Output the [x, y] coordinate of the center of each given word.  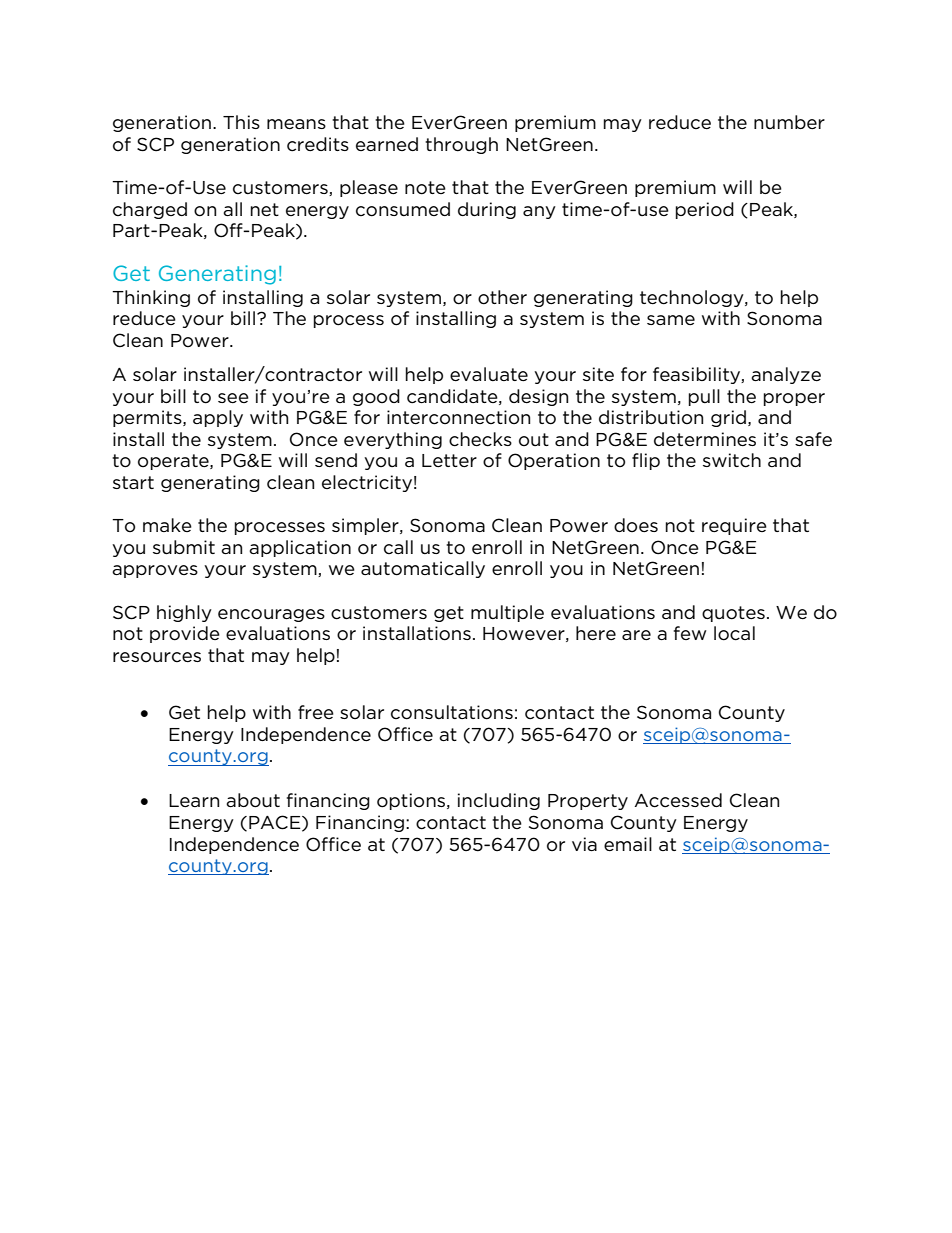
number [789, 122]
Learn [194, 801]
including [499, 801]
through [461, 145]
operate [174, 462]
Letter [449, 461]
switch [732, 460]
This [241, 122]
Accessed [678, 800]
